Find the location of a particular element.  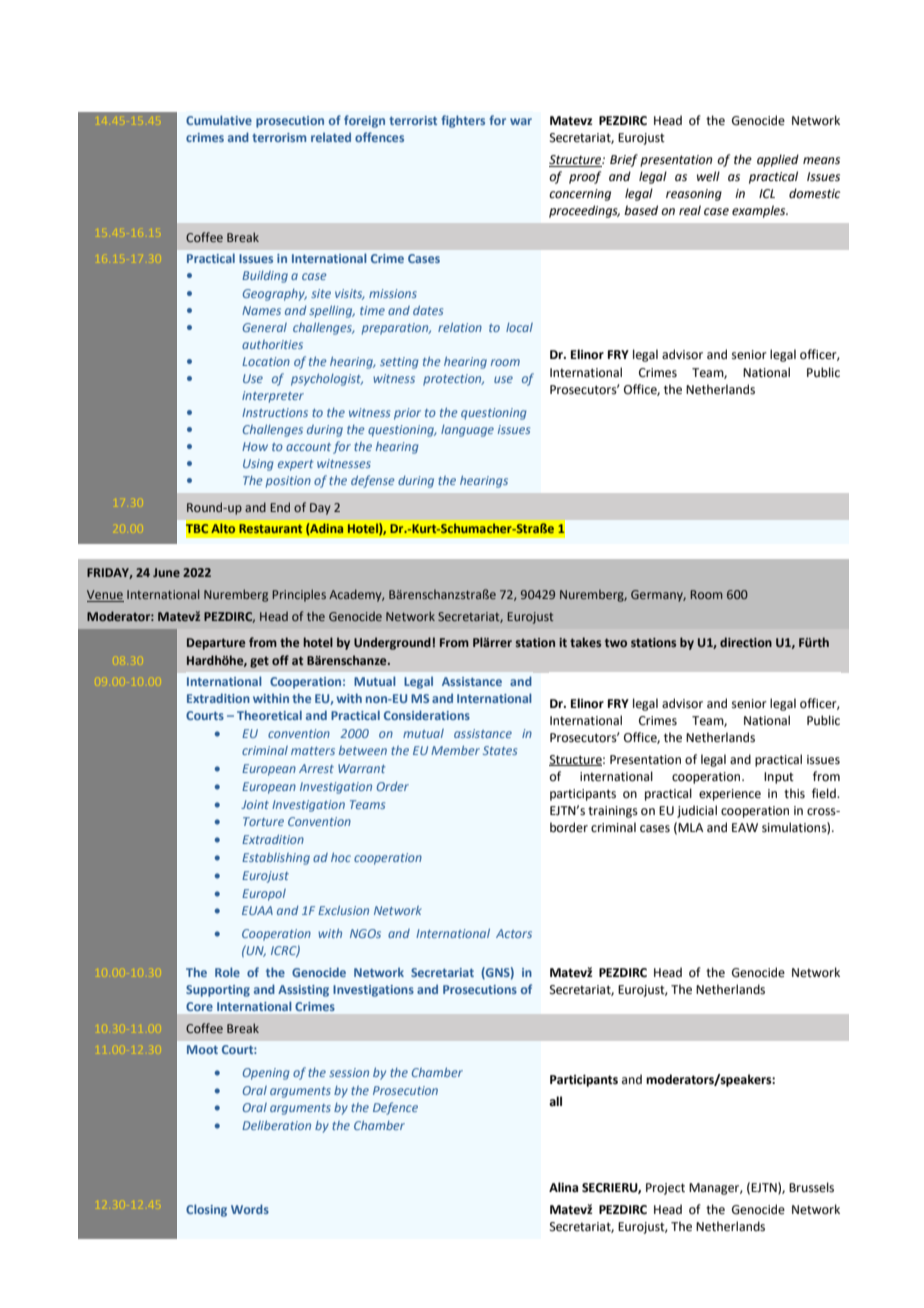

fighters is located at coordinates (463, 121).
